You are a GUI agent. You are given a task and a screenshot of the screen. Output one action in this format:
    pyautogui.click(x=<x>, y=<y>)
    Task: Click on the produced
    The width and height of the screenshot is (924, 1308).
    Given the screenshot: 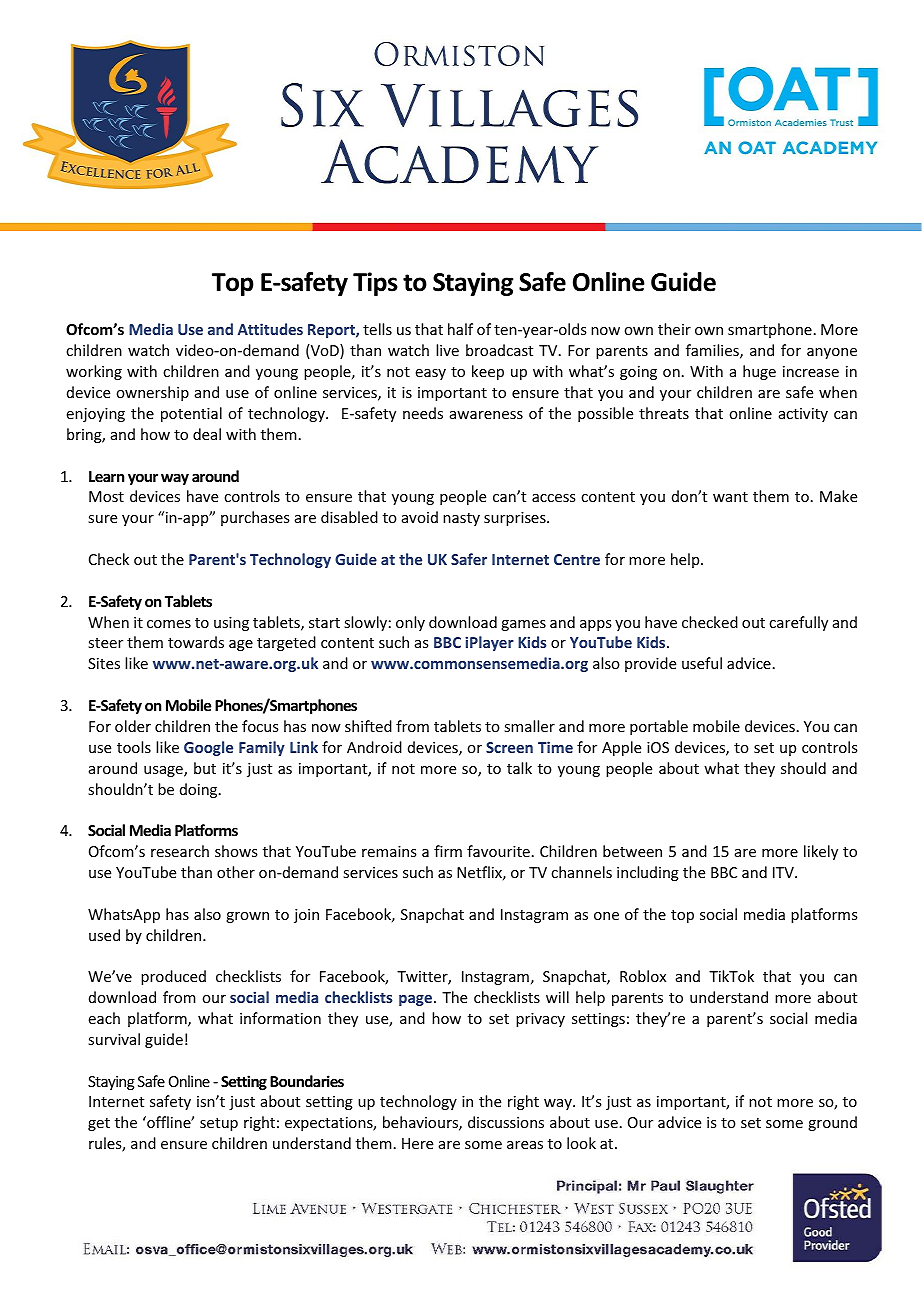 What is the action you would take?
    pyautogui.click(x=173, y=977)
